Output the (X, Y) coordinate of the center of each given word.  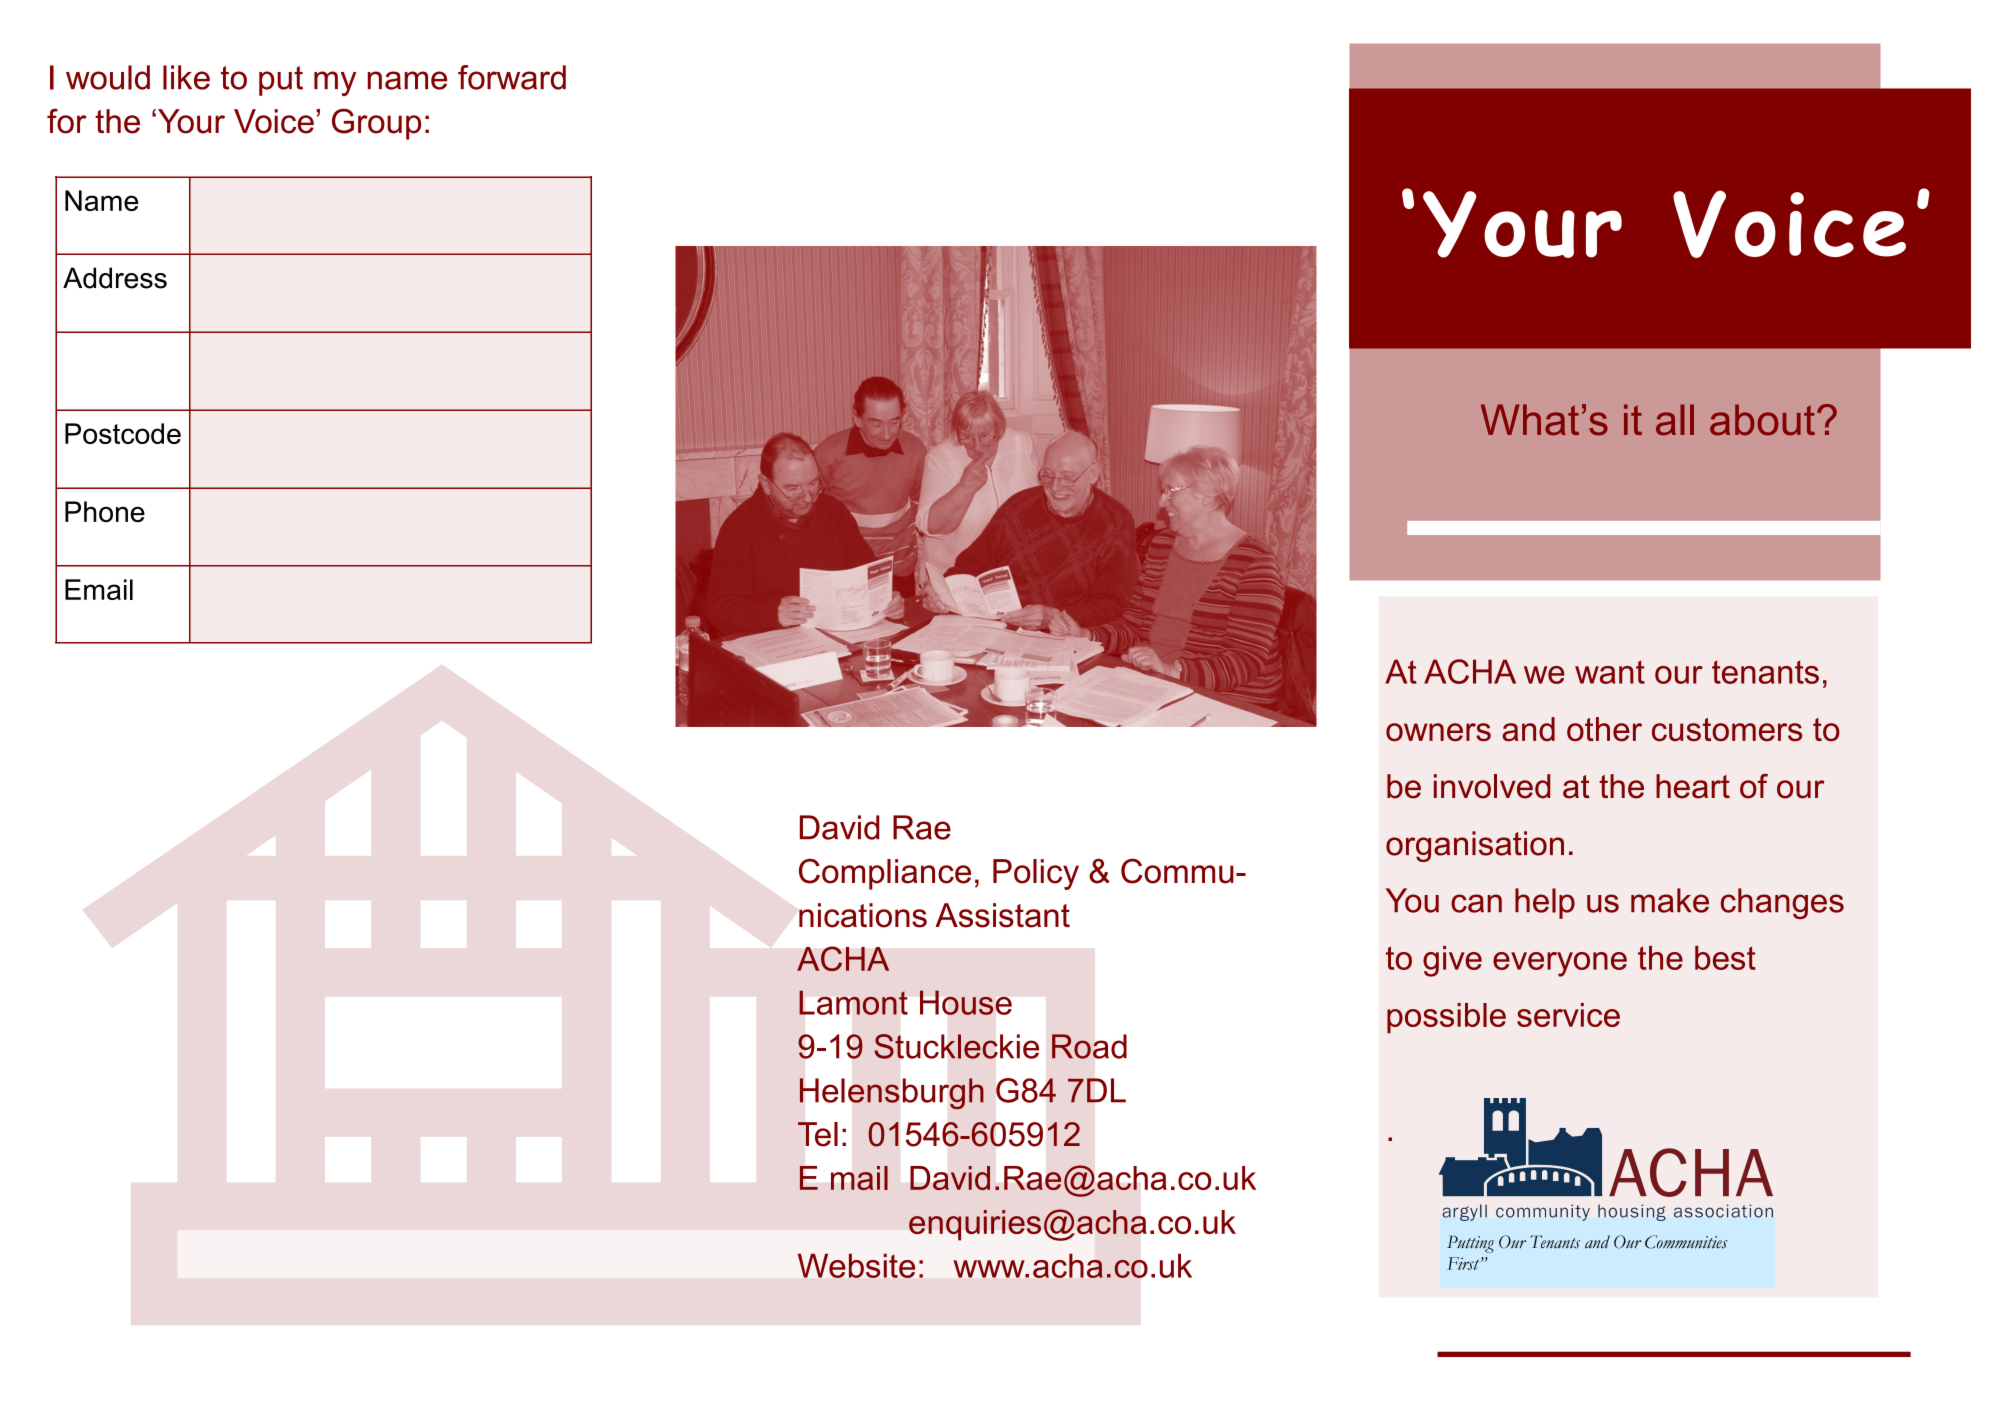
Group (376, 124)
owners (1438, 732)
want (1610, 672)
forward (512, 77)
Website (856, 1266)
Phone (105, 511)
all (1675, 420)
